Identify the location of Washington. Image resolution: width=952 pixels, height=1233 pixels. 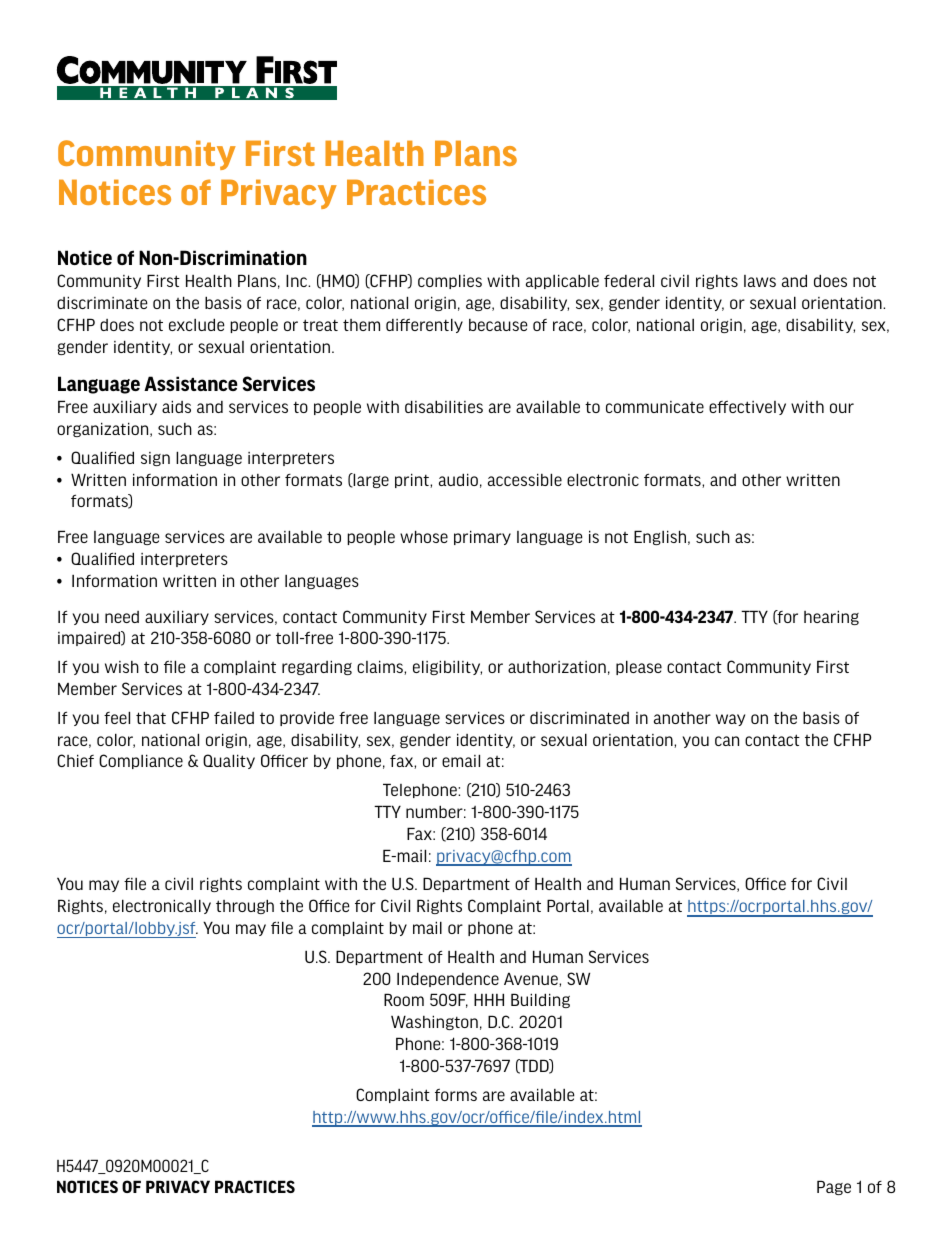
(434, 1022).
